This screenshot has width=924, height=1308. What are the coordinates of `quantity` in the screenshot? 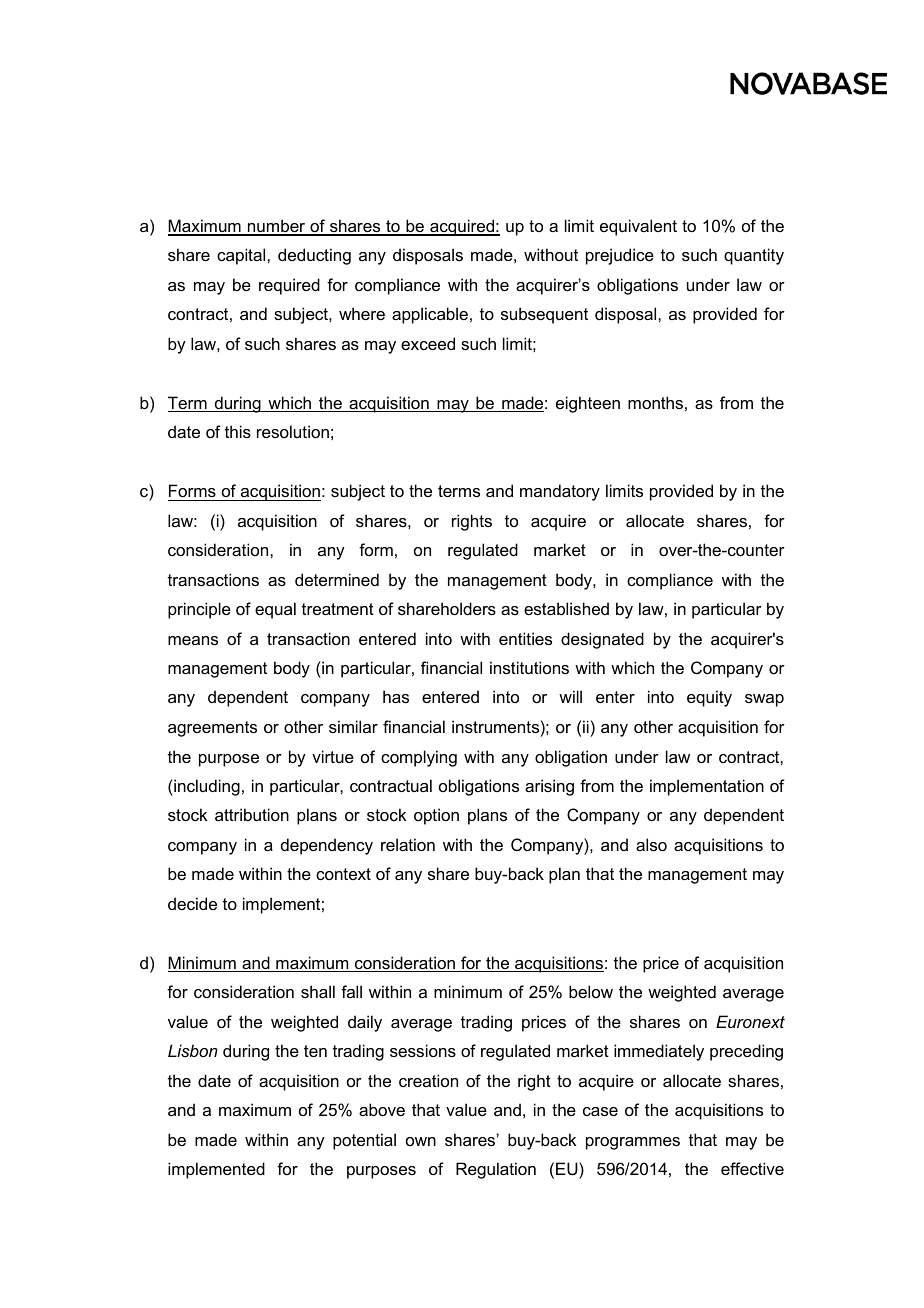 It's located at (754, 256).
